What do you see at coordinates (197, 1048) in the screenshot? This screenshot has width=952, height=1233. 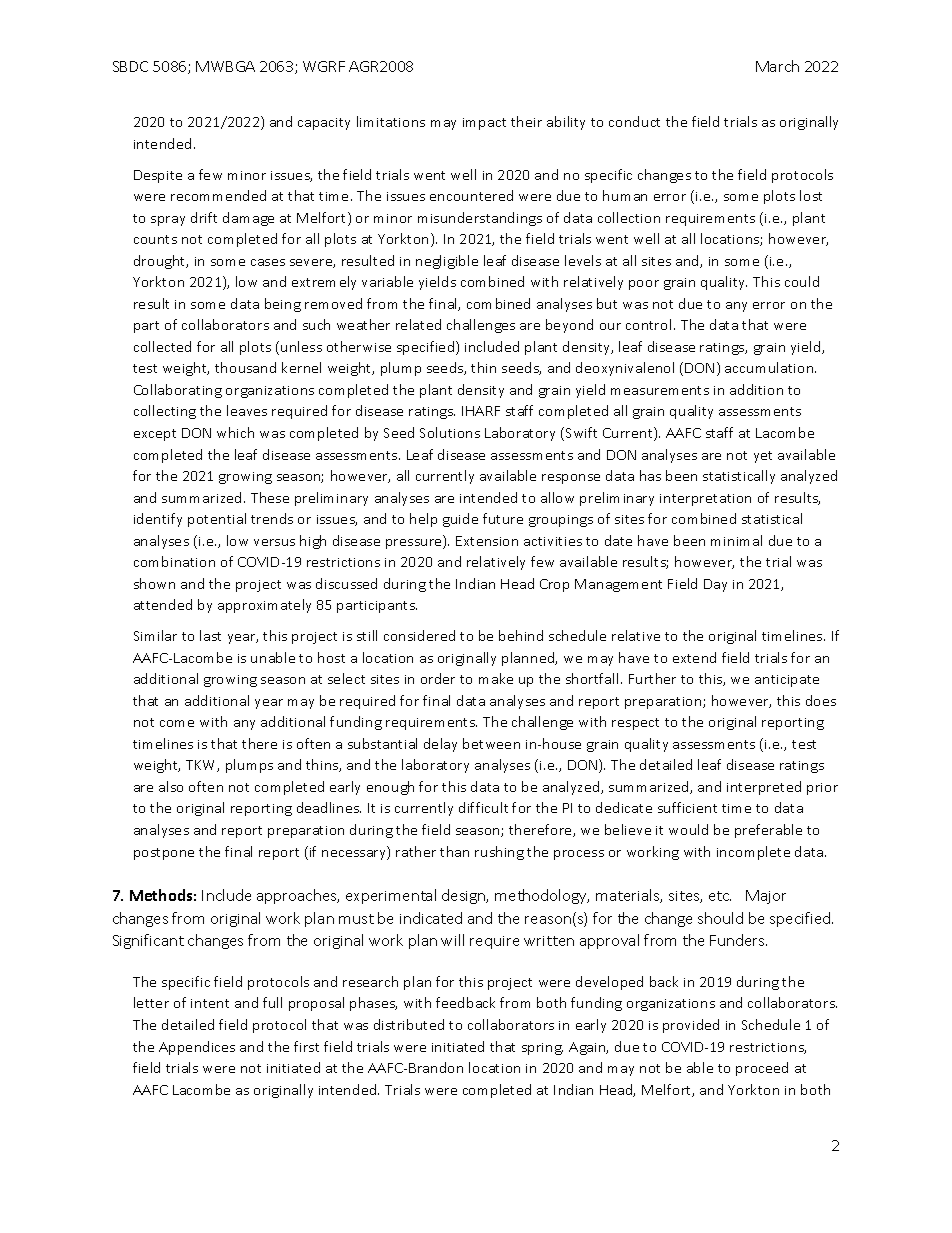 I see `Appendices` at bounding box center [197, 1048].
